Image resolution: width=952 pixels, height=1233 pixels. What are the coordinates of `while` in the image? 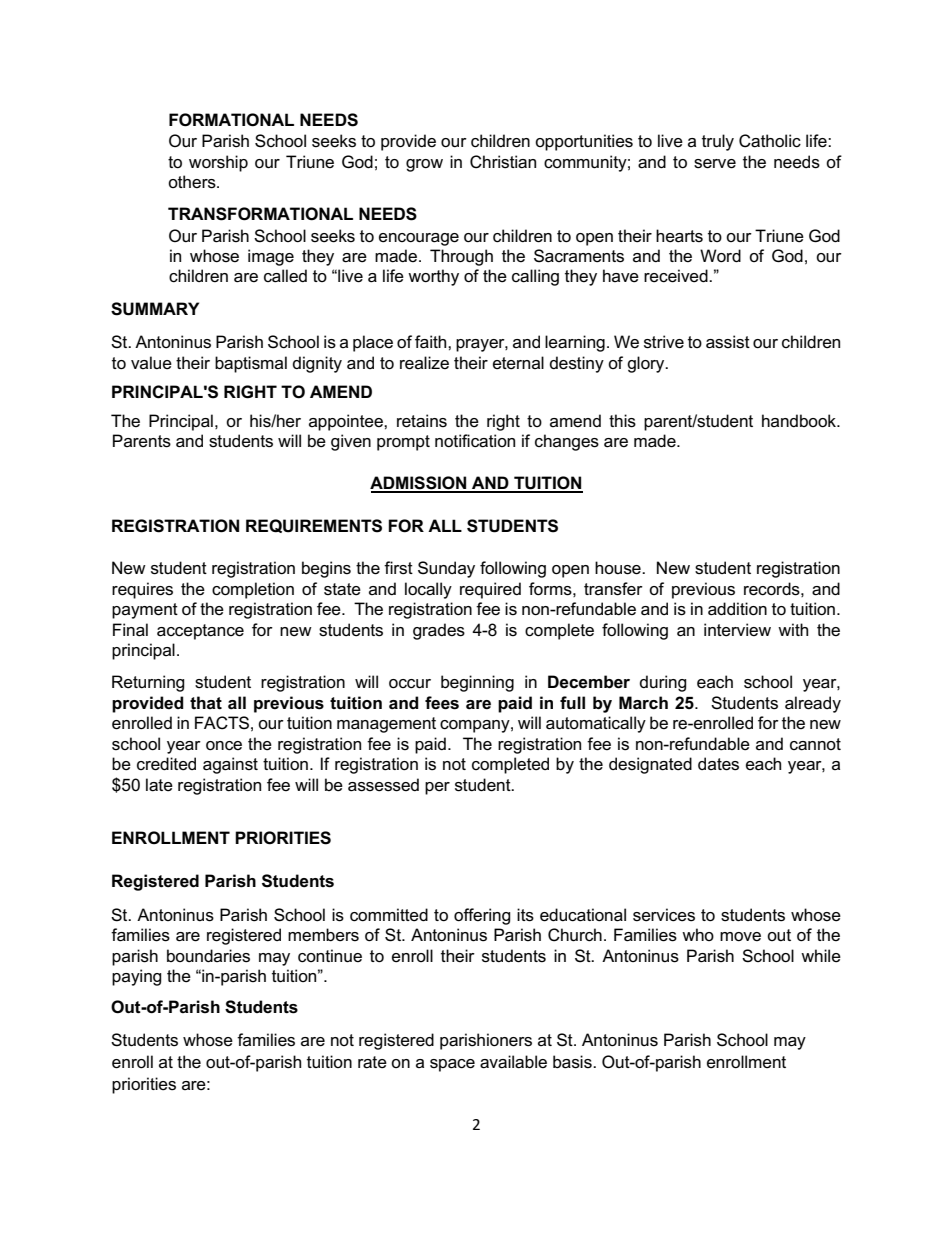 It's located at (821, 956).
